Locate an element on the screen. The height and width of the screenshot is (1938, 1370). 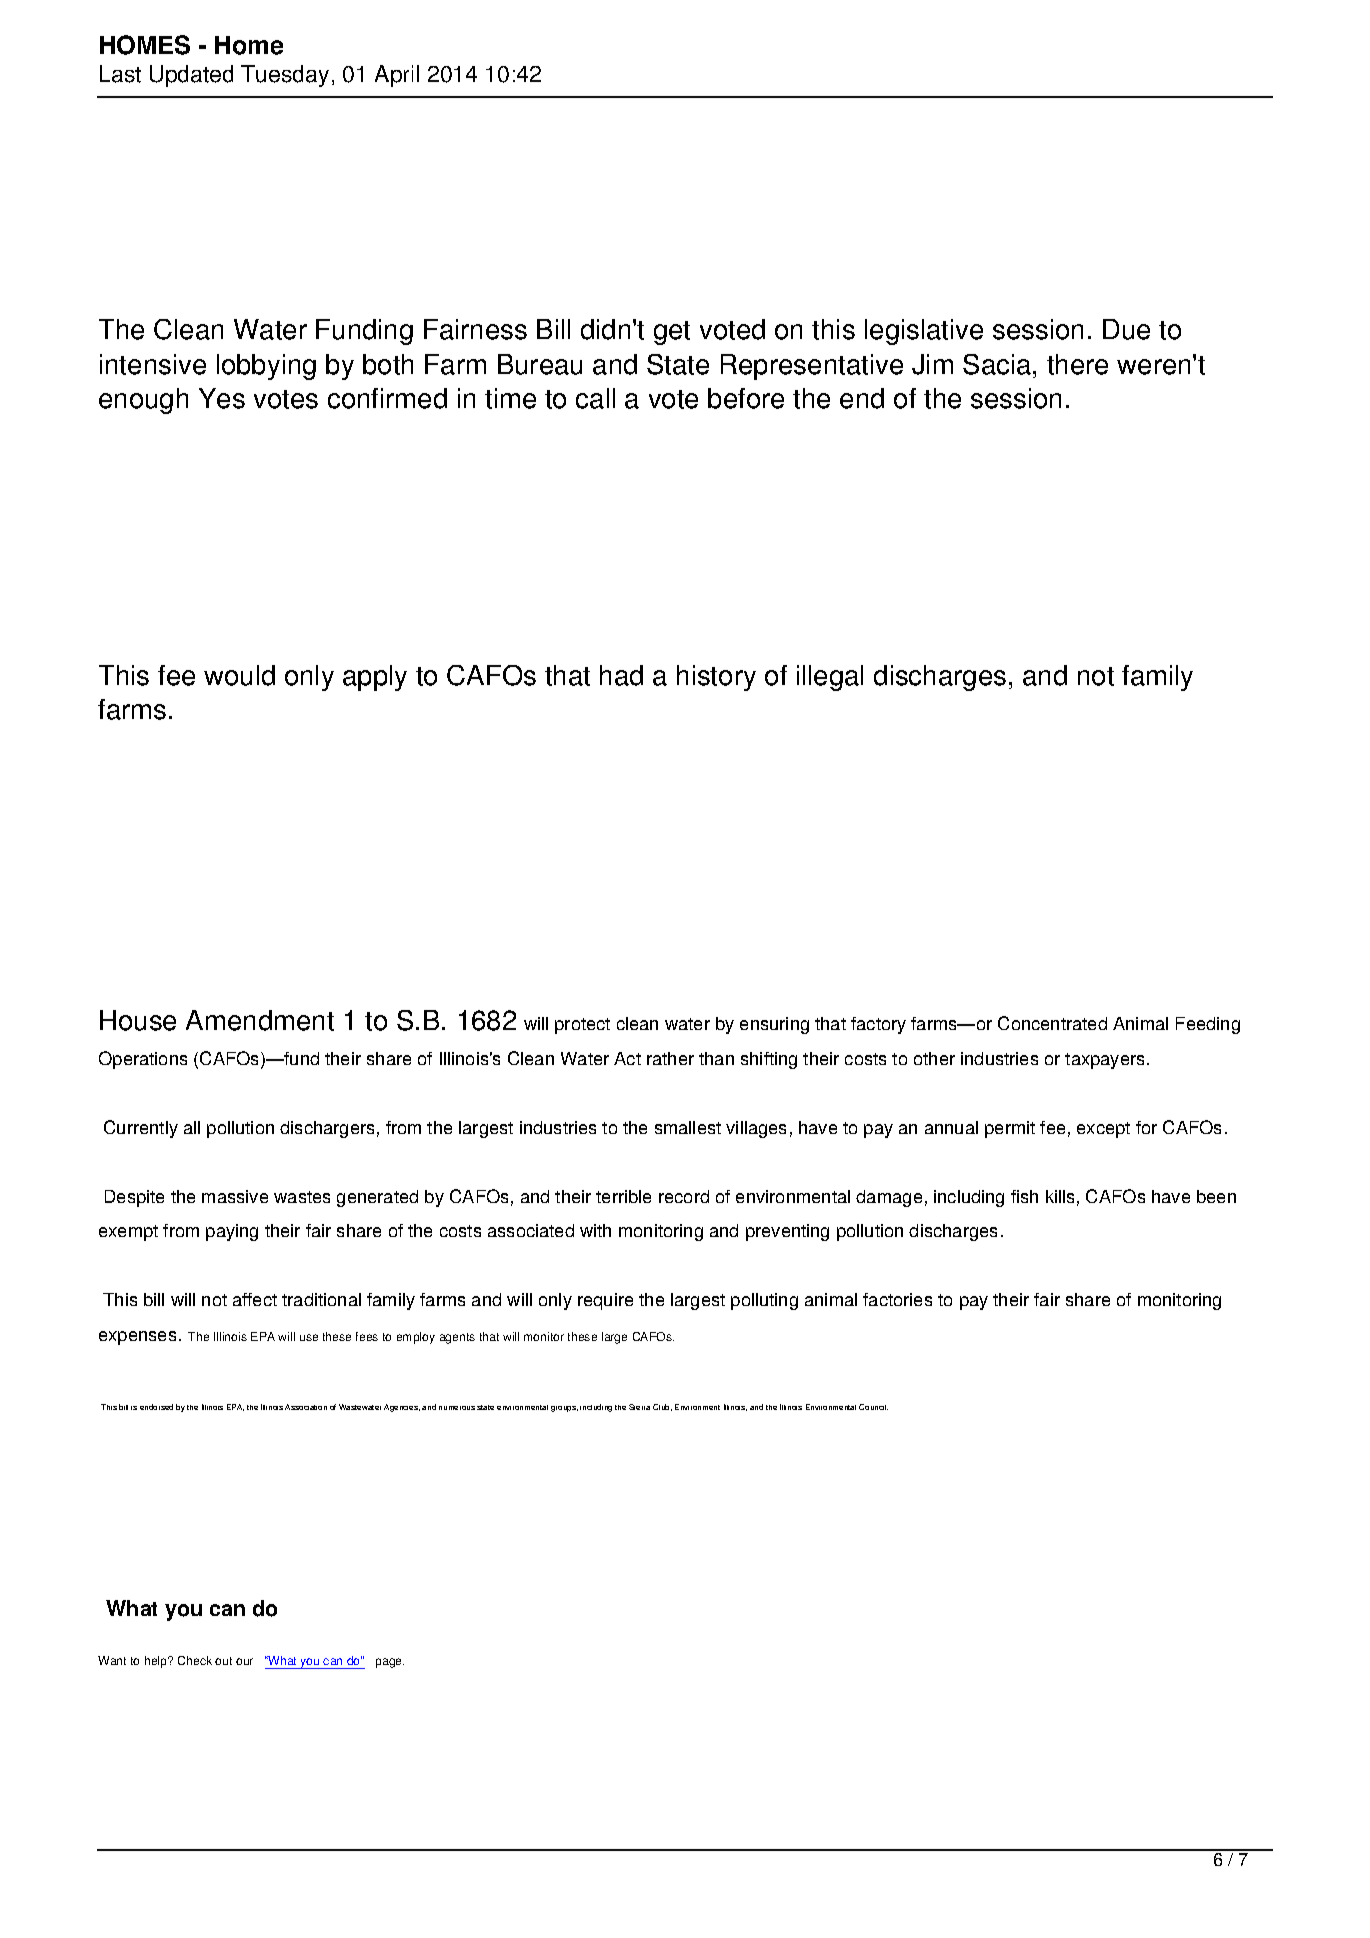
Amendment is located at coordinates (260, 1020).
